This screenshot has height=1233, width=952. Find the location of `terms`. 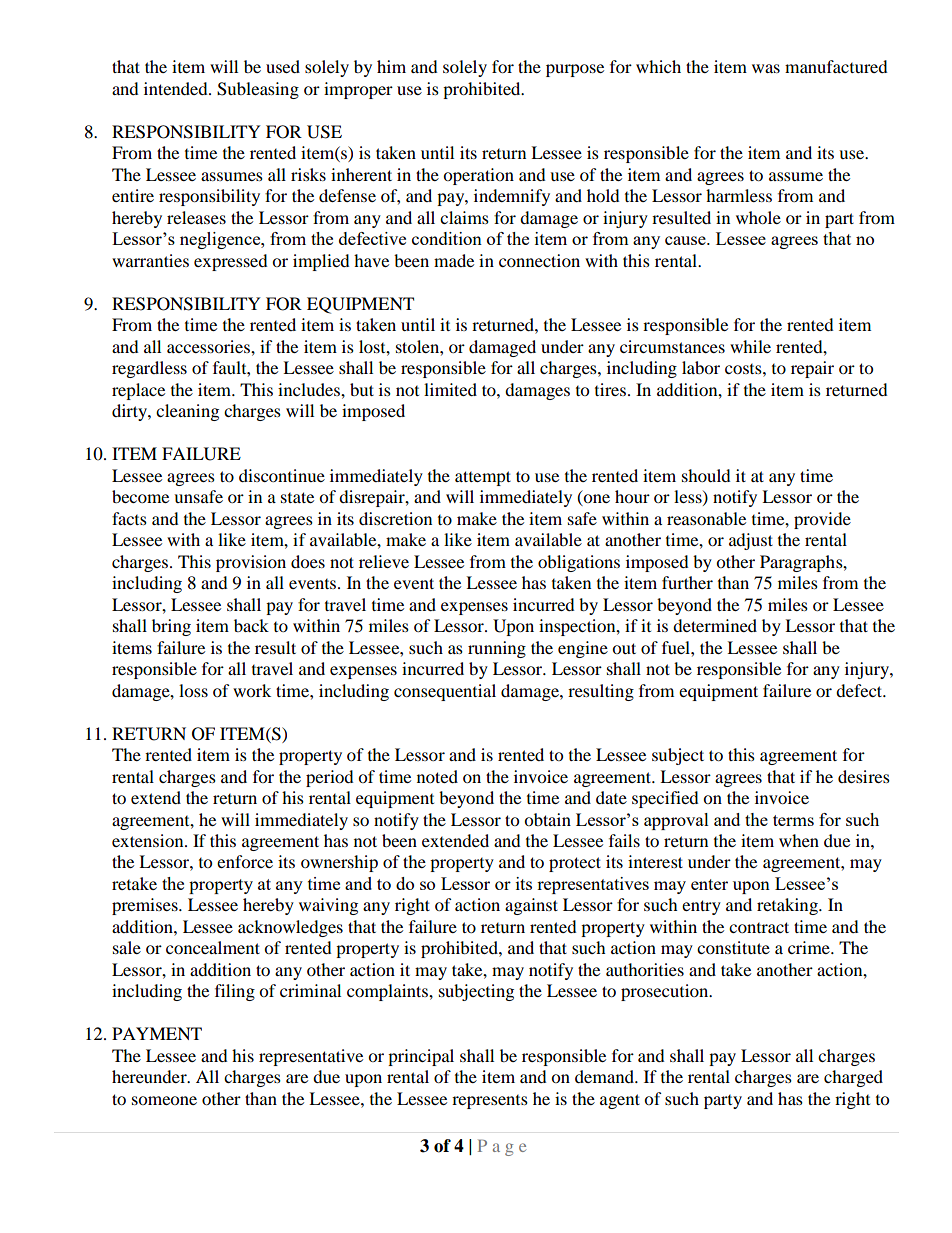

terms is located at coordinates (793, 820).
